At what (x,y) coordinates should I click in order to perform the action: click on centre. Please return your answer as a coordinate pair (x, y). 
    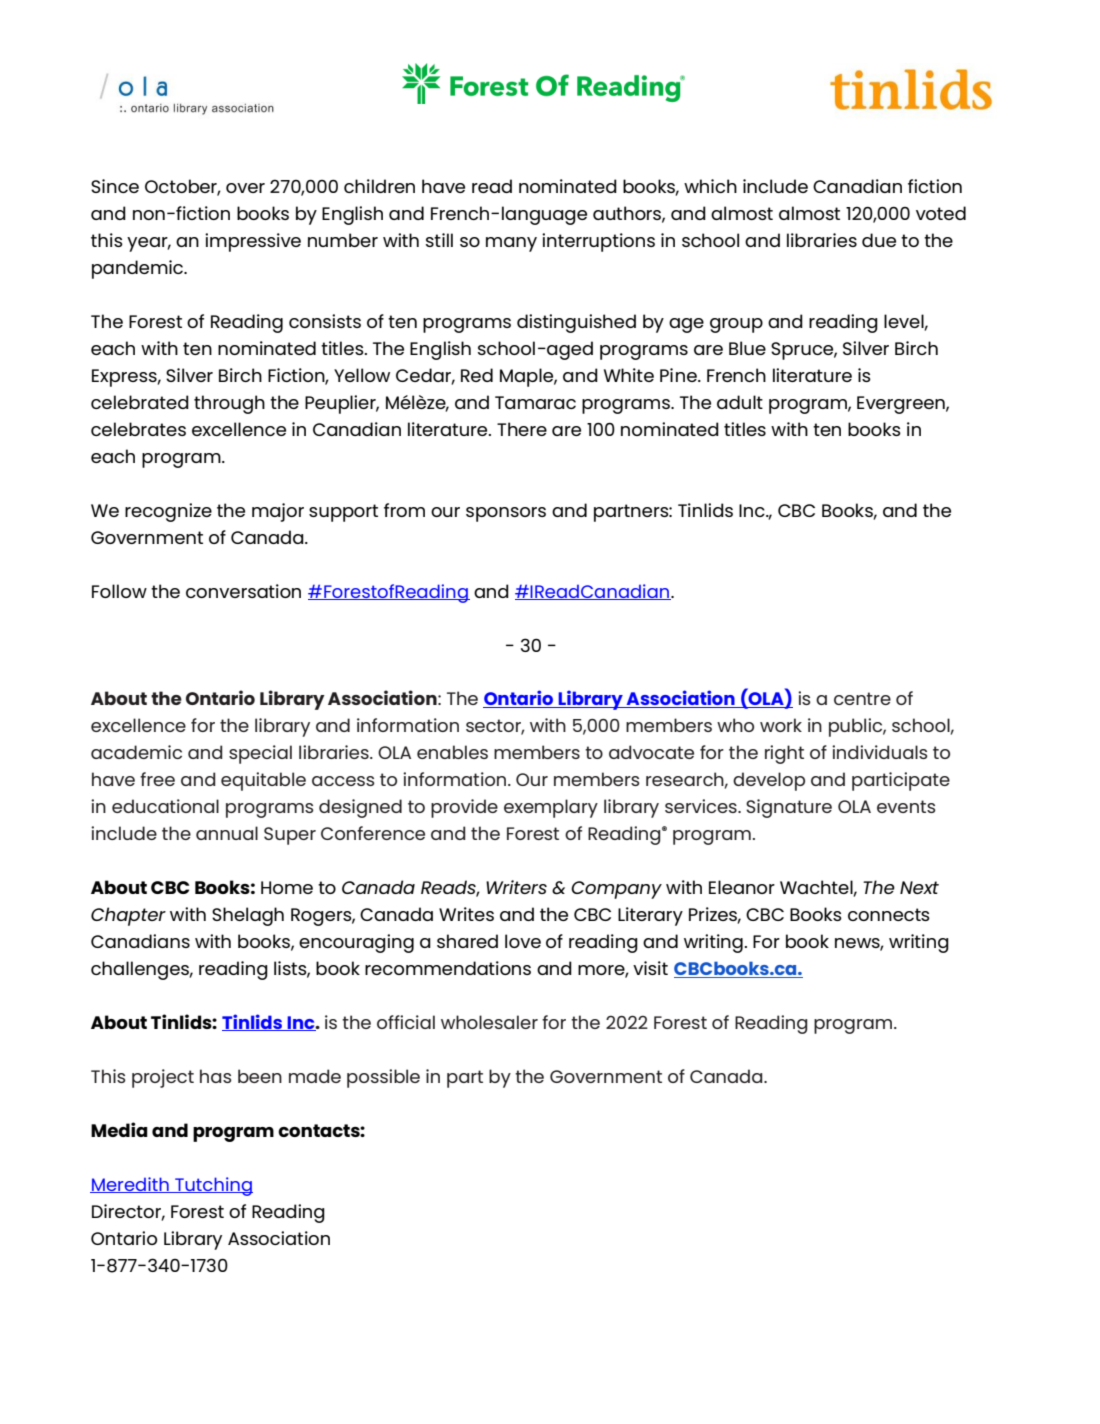
    Looking at the image, I should click on (862, 698).
